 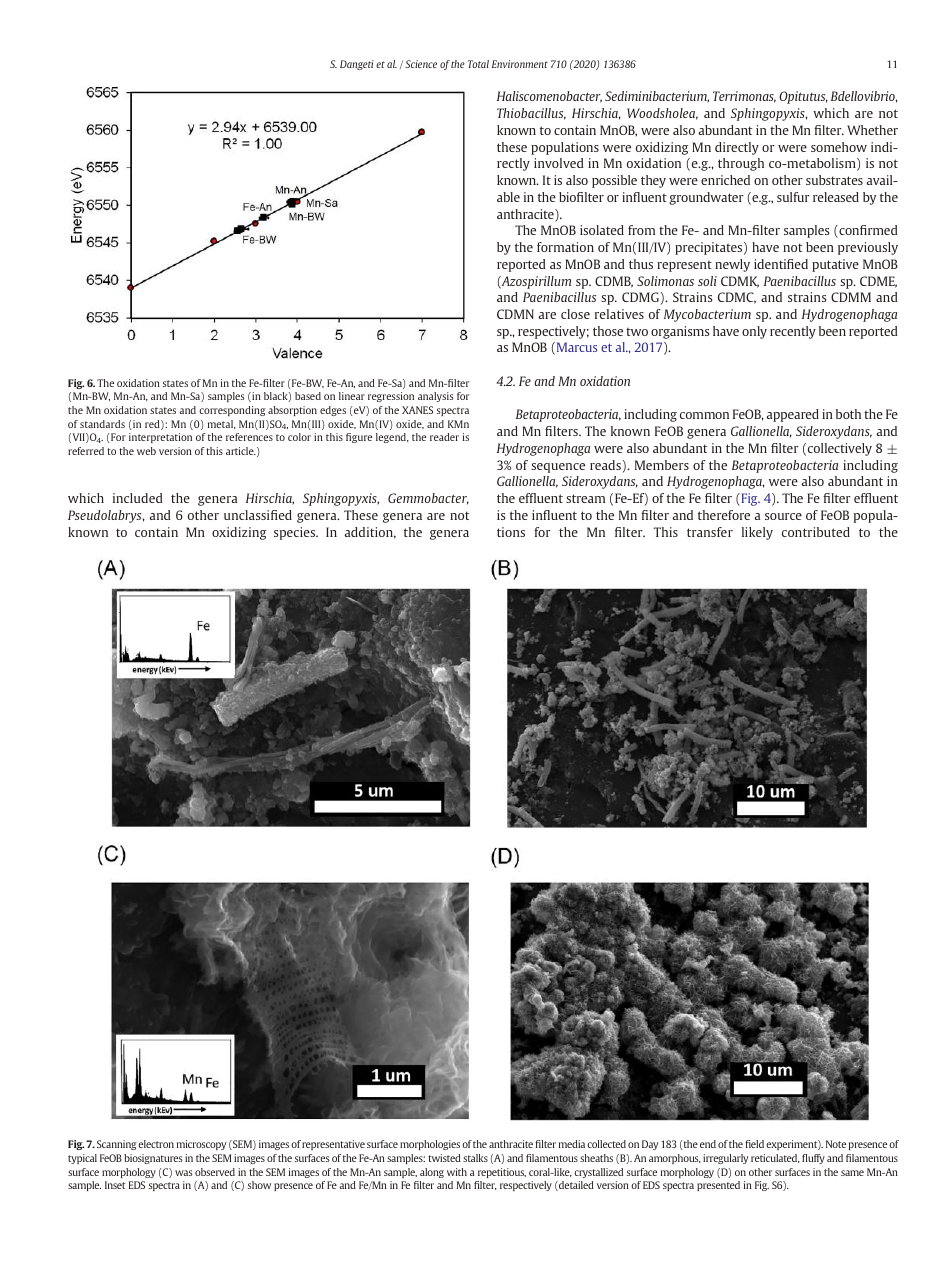 I want to click on somehow, so click(x=839, y=147).
